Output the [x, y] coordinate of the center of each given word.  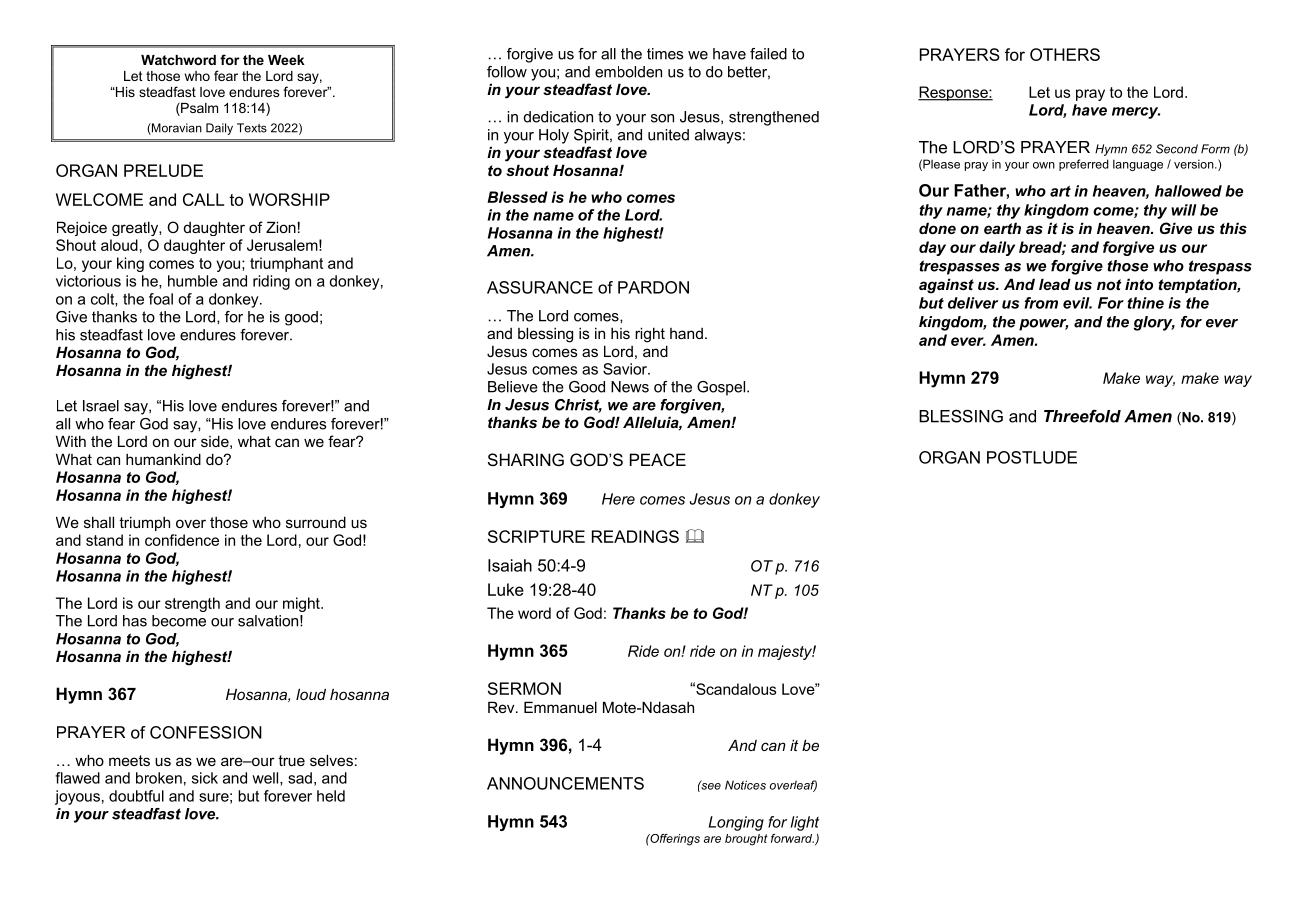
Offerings [674, 840]
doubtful [136, 796]
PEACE [658, 459]
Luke [506, 589]
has [135, 621]
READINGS [635, 536]
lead [1055, 284]
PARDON [653, 287]
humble [193, 281]
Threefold [1082, 416]
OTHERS [1065, 54]
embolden [628, 72]
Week [286, 60]
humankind [163, 459]
